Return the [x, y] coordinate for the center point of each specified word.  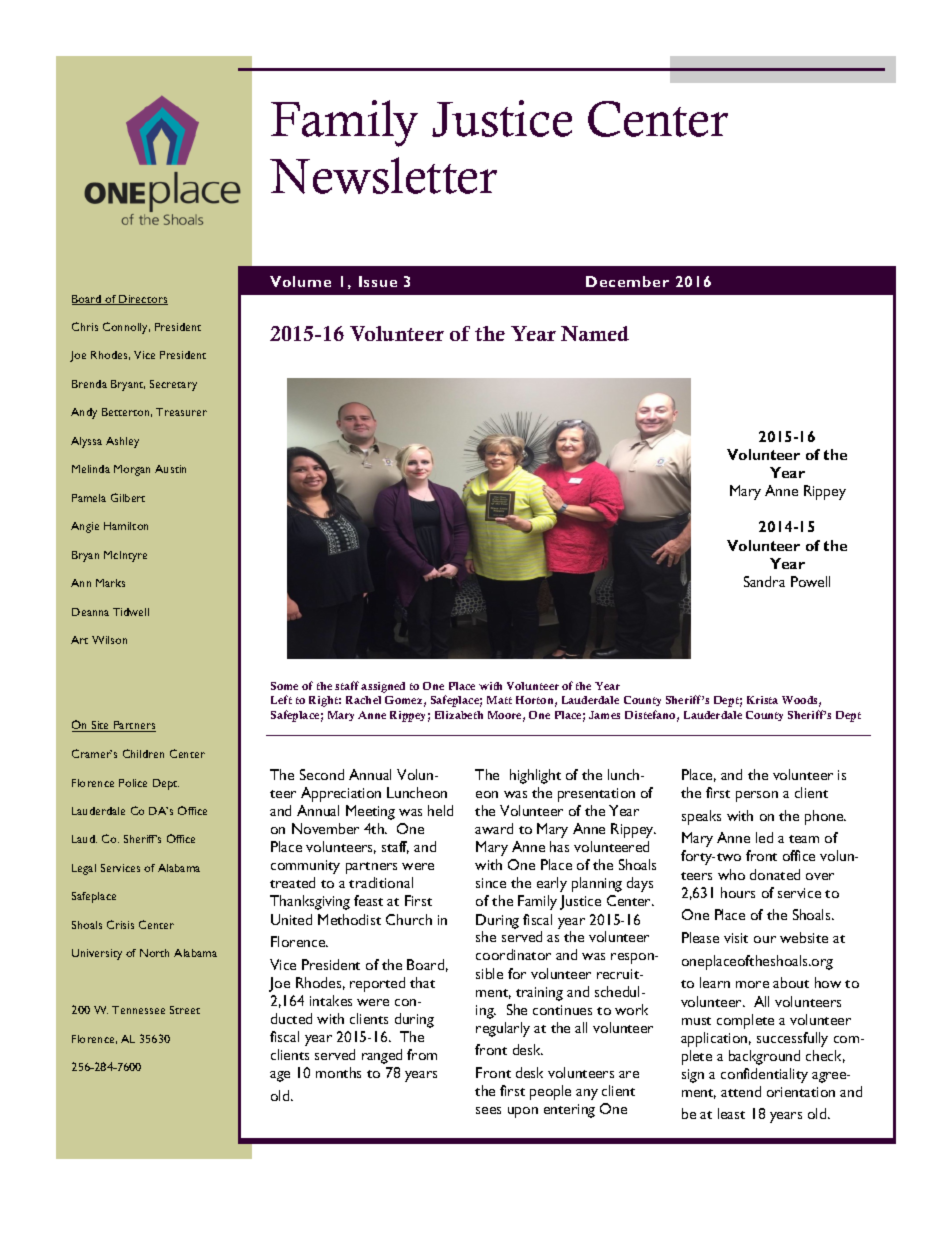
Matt [499, 700]
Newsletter [383, 175]
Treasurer [181, 412]
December [627, 281]
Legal [84, 869]
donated [775, 874]
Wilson [109, 640]
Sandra [764, 581]
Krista [762, 700]
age [280, 1076]
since [491, 883]
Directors [142, 300]
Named [595, 333]
